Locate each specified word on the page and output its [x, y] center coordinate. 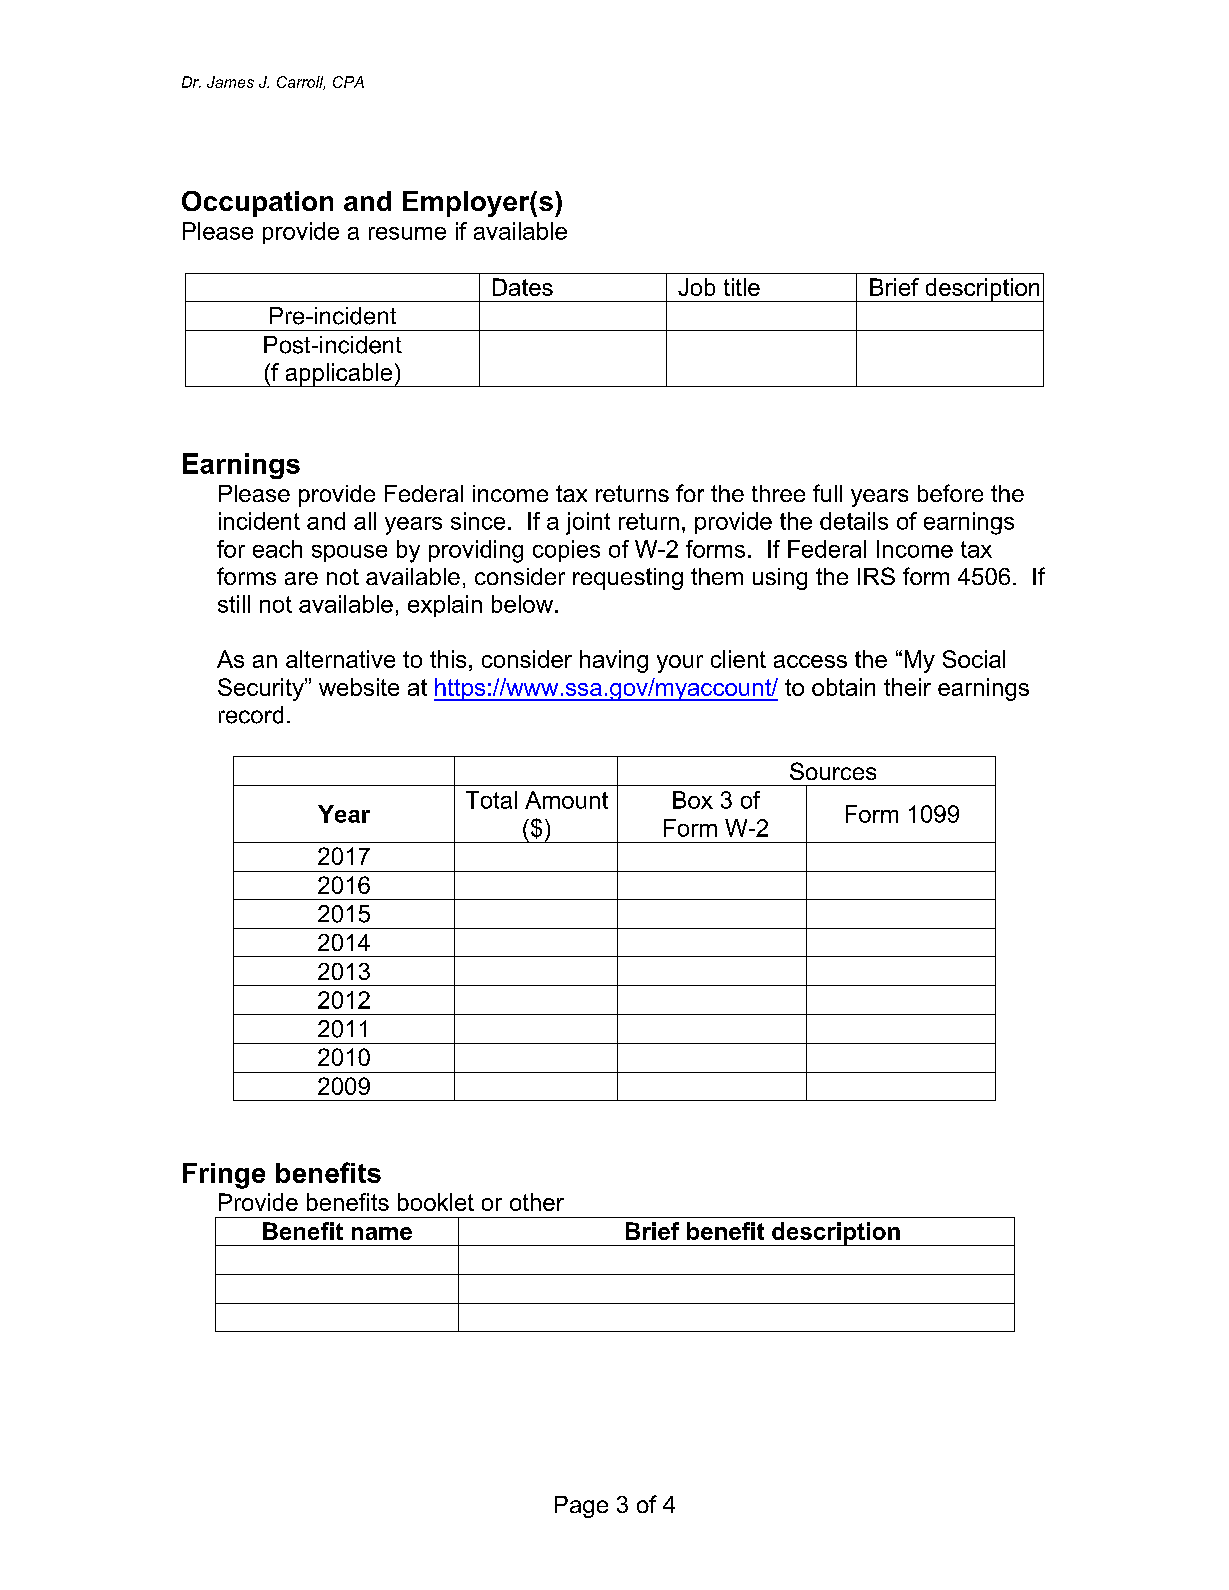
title [742, 287]
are [301, 578]
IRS [876, 576]
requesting [628, 579]
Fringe [224, 1176]
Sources [833, 771]
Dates [523, 287]
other [537, 1202]
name [382, 1233]
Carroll [301, 83]
